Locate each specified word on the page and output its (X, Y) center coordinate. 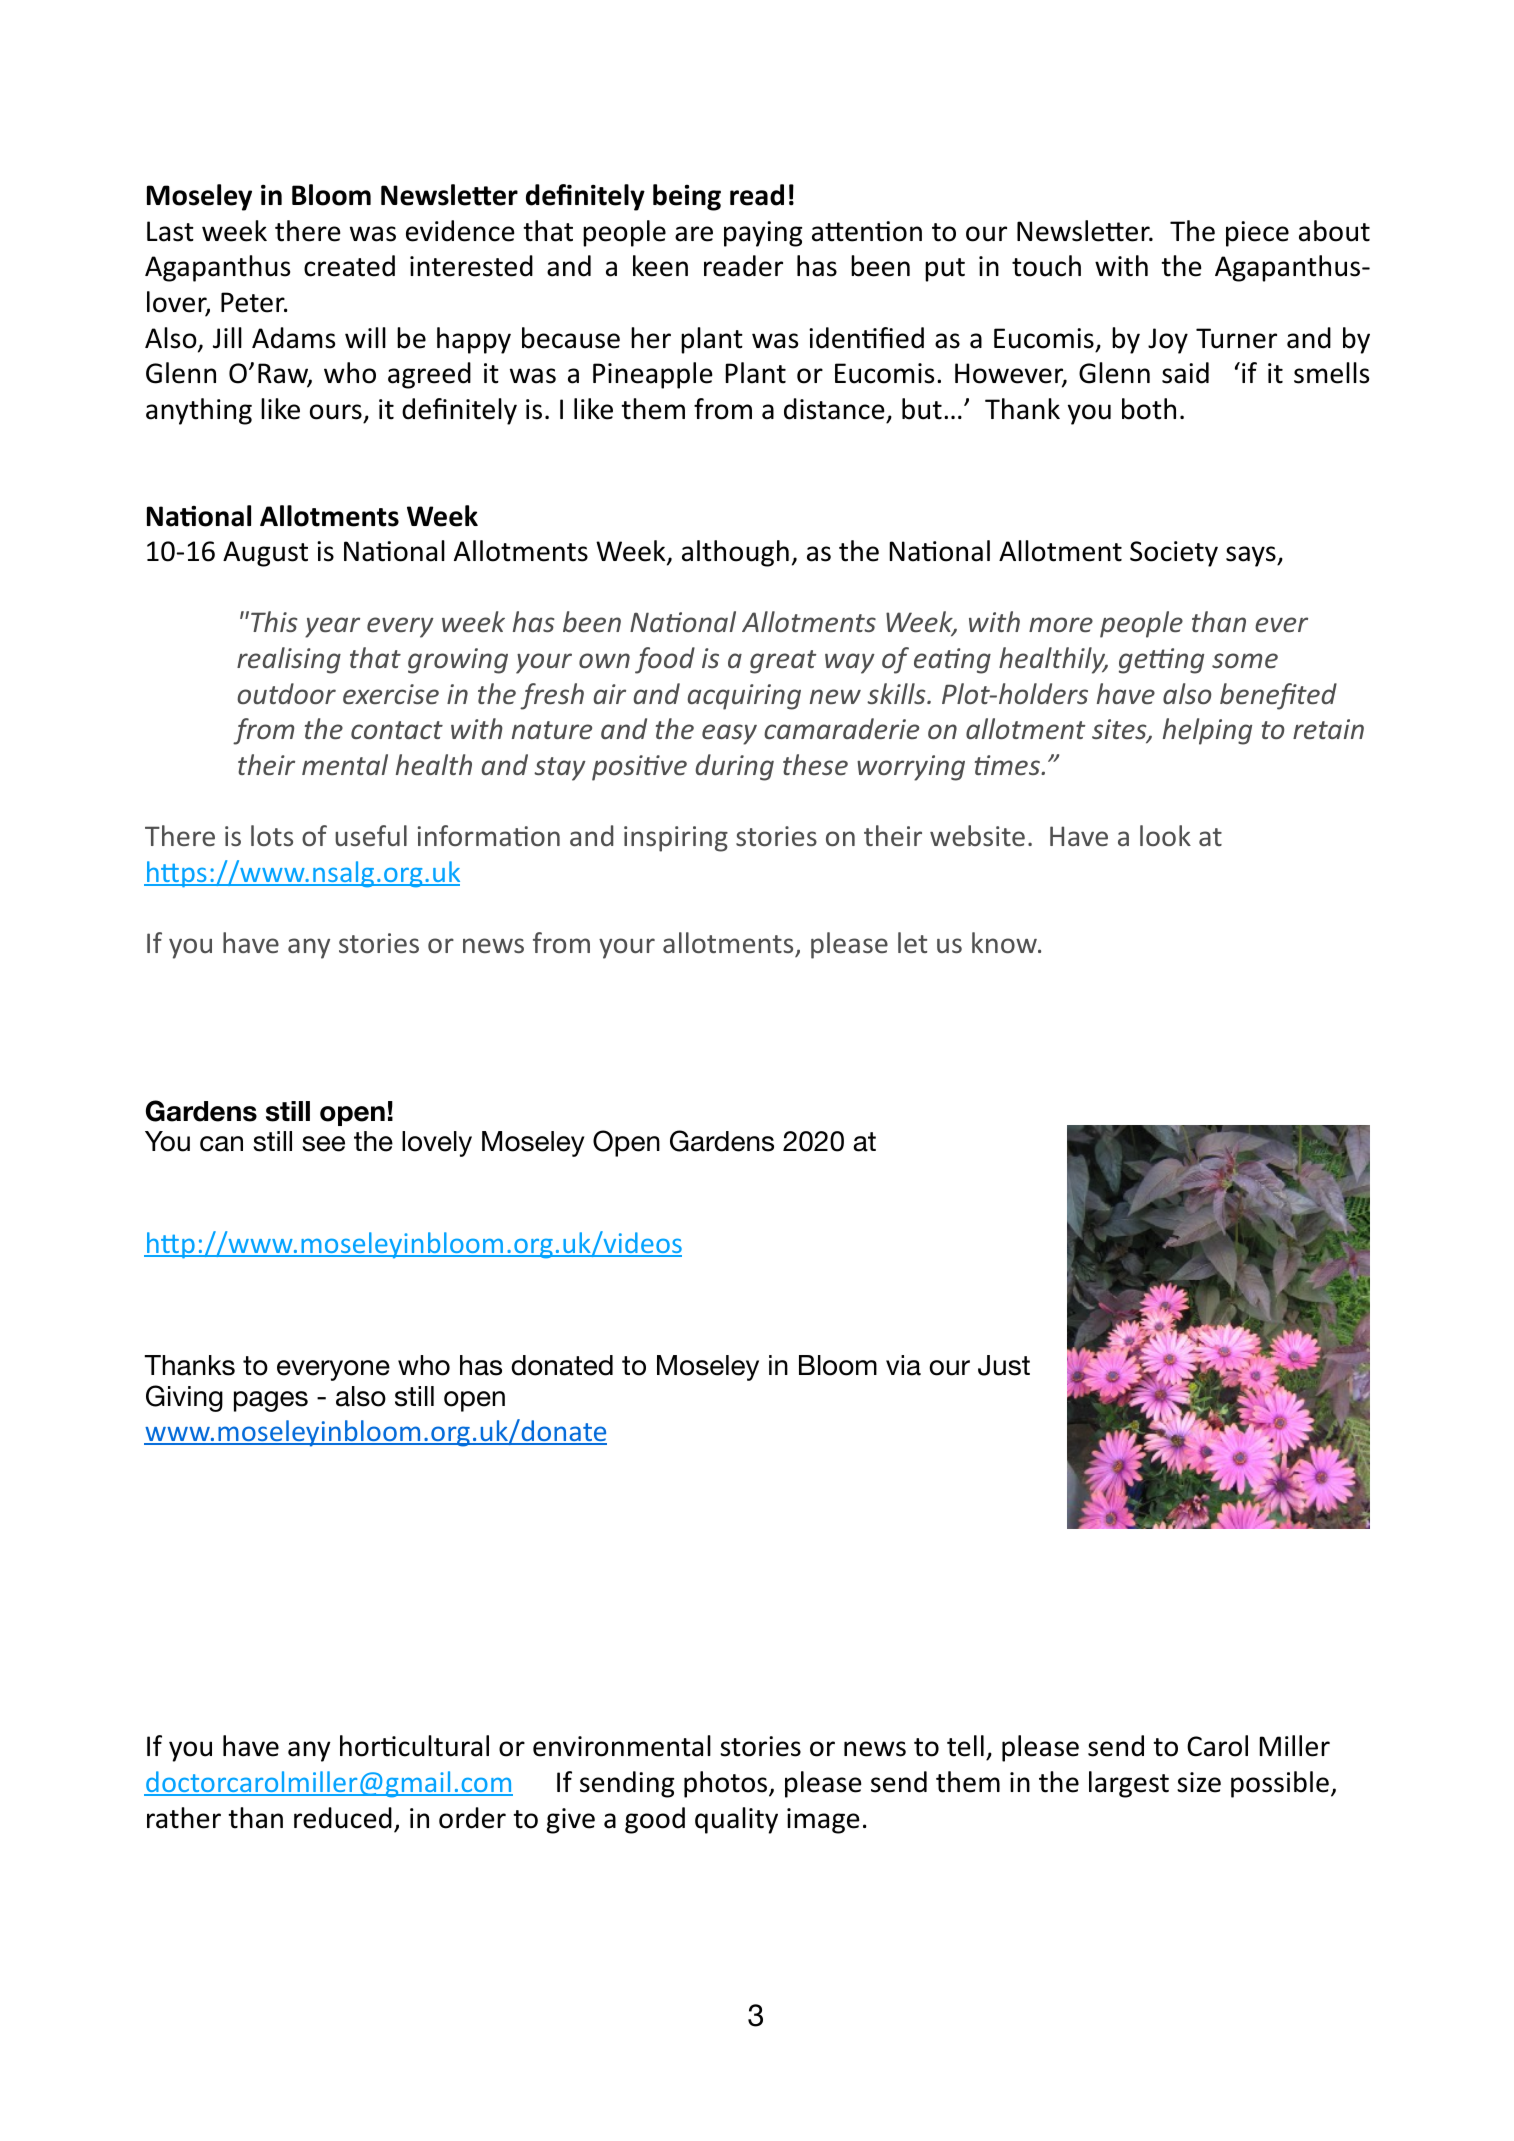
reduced (343, 1818)
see (323, 1144)
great (783, 662)
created (349, 266)
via (903, 1365)
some (1245, 660)
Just (1004, 1365)
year (332, 627)
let (912, 942)
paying (763, 234)
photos (727, 1784)
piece (1257, 234)
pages (271, 1401)
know (1005, 942)
